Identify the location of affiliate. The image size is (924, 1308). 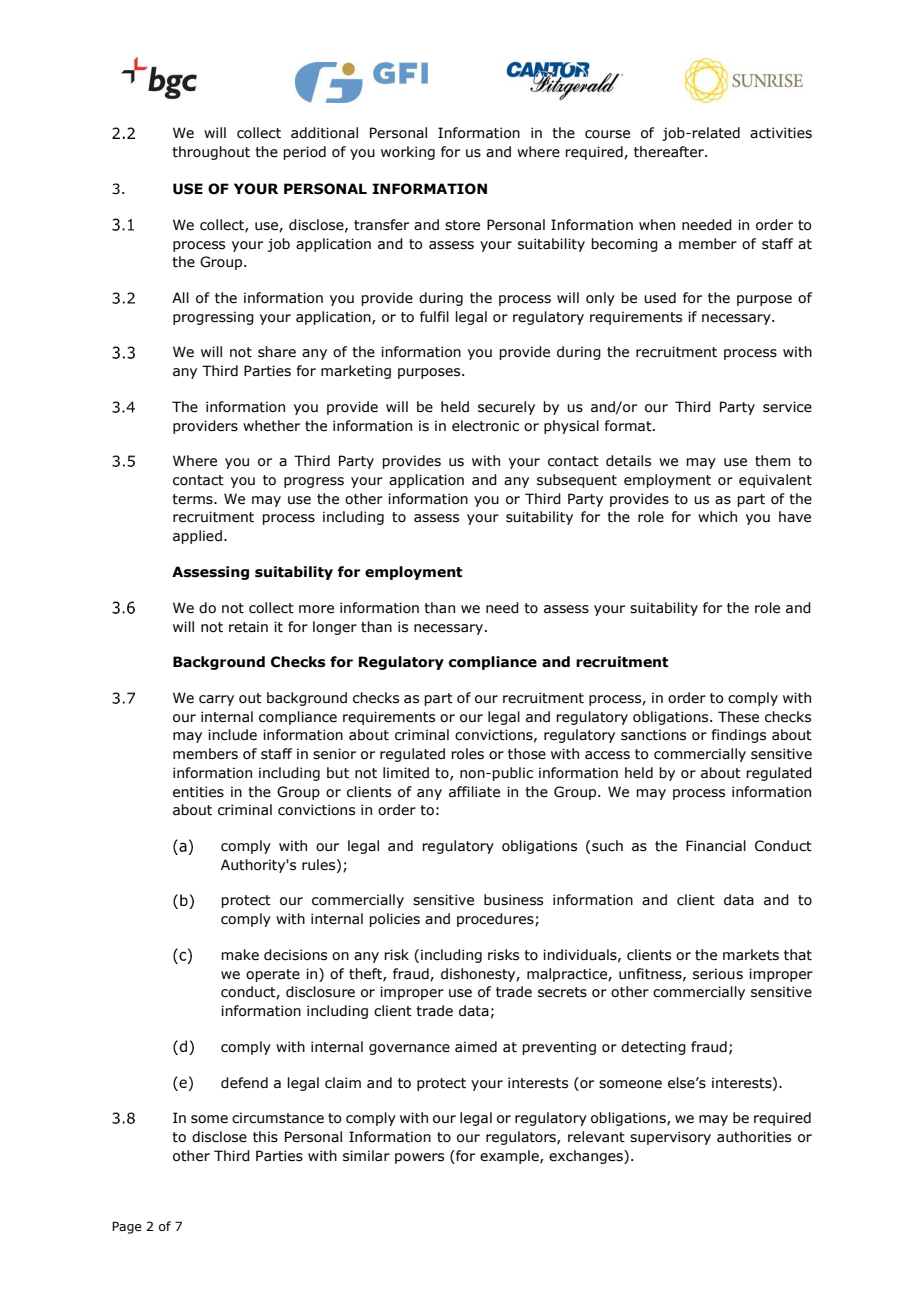
(474, 792).
